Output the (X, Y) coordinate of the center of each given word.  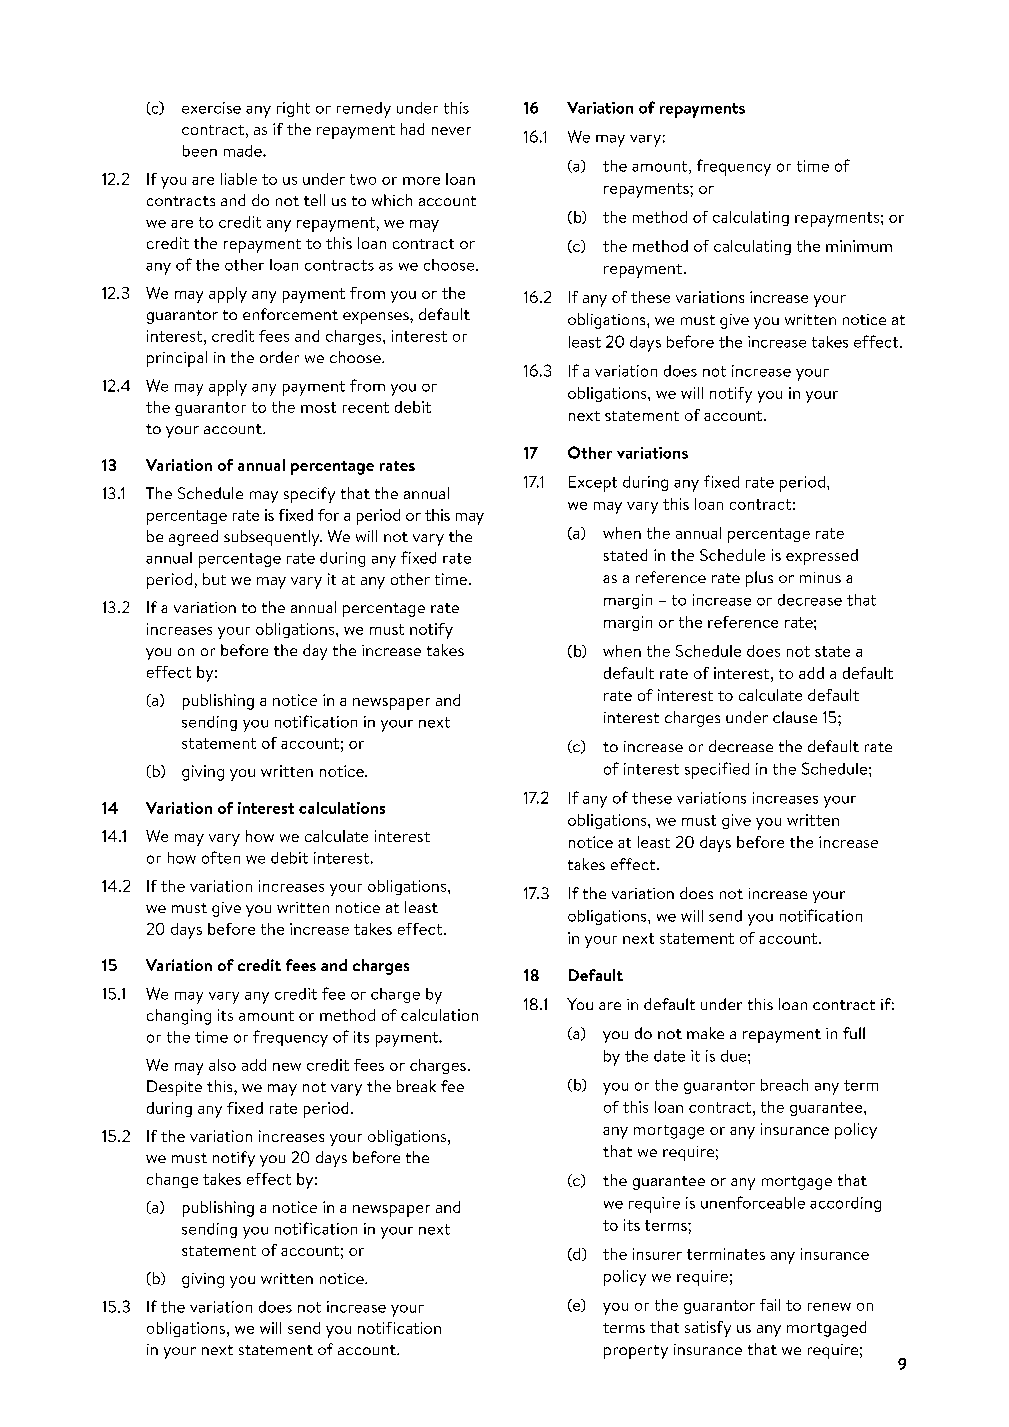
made (244, 151)
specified (717, 770)
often (221, 857)
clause (795, 717)
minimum (859, 246)
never (451, 131)
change (172, 1180)
